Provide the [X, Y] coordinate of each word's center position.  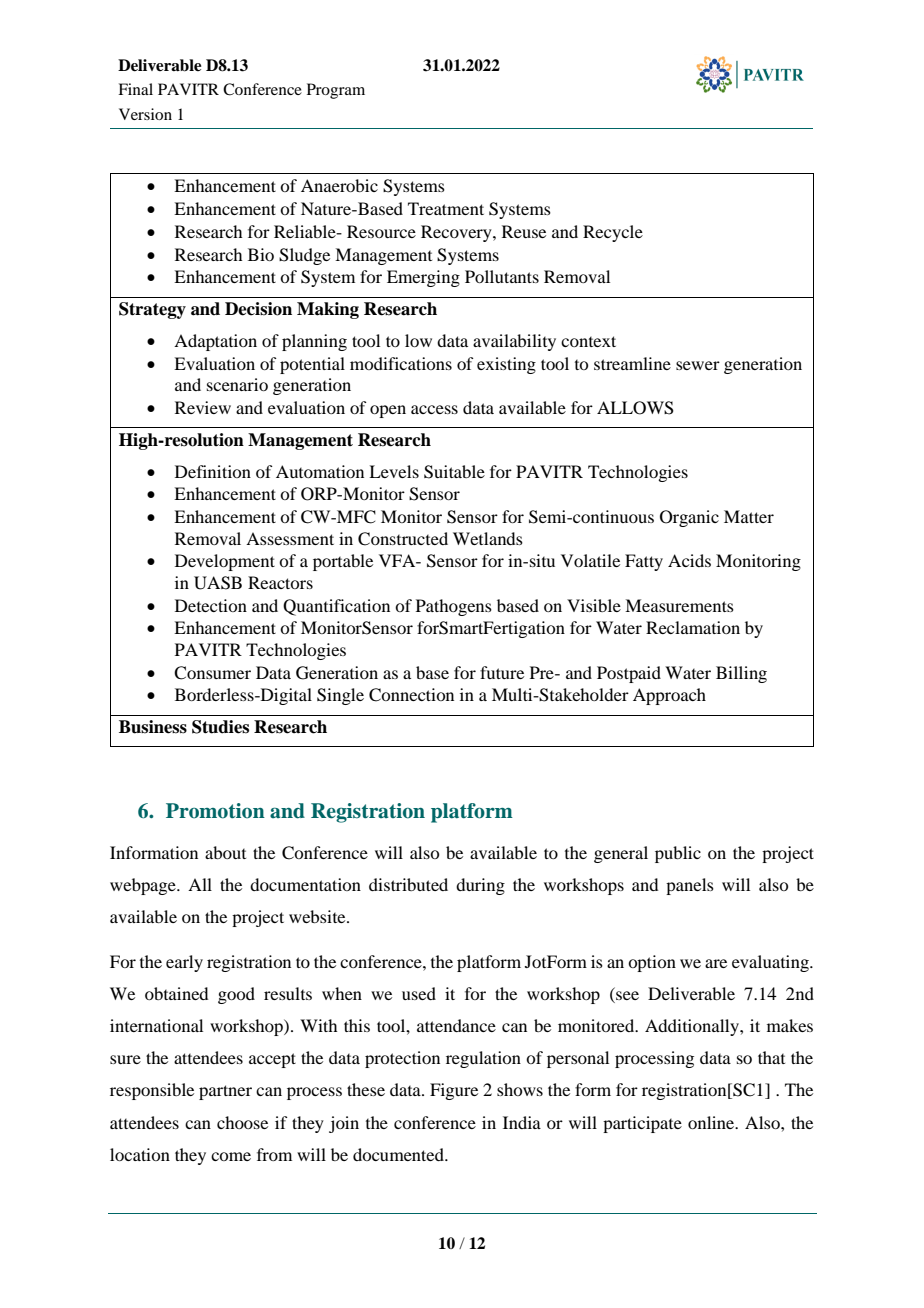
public [678, 854]
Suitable [454, 472]
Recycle [613, 233]
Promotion [215, 811]
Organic [689, 518]
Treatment [446, 208]
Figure [454, 1091]
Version [145, 114]
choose [242, 1122]
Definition [213, 471]
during [480, 886]
